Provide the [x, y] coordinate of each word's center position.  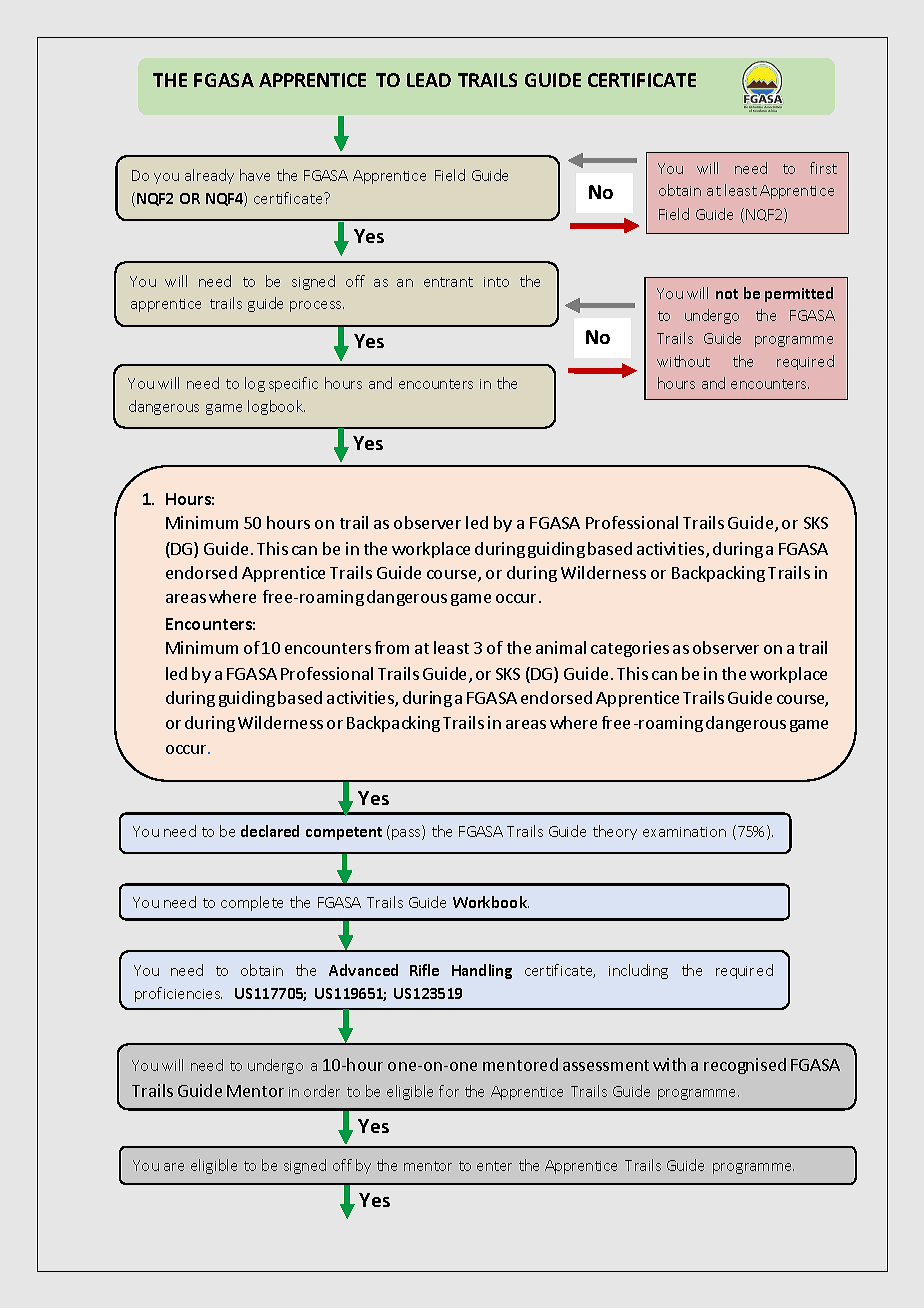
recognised [745, 1066]
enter [494, 1166]
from [392, 647]
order [322, 1091]
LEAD [429, 80]
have [255, 175]
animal [561, 647]
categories [630, 649]
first [823, 168]
